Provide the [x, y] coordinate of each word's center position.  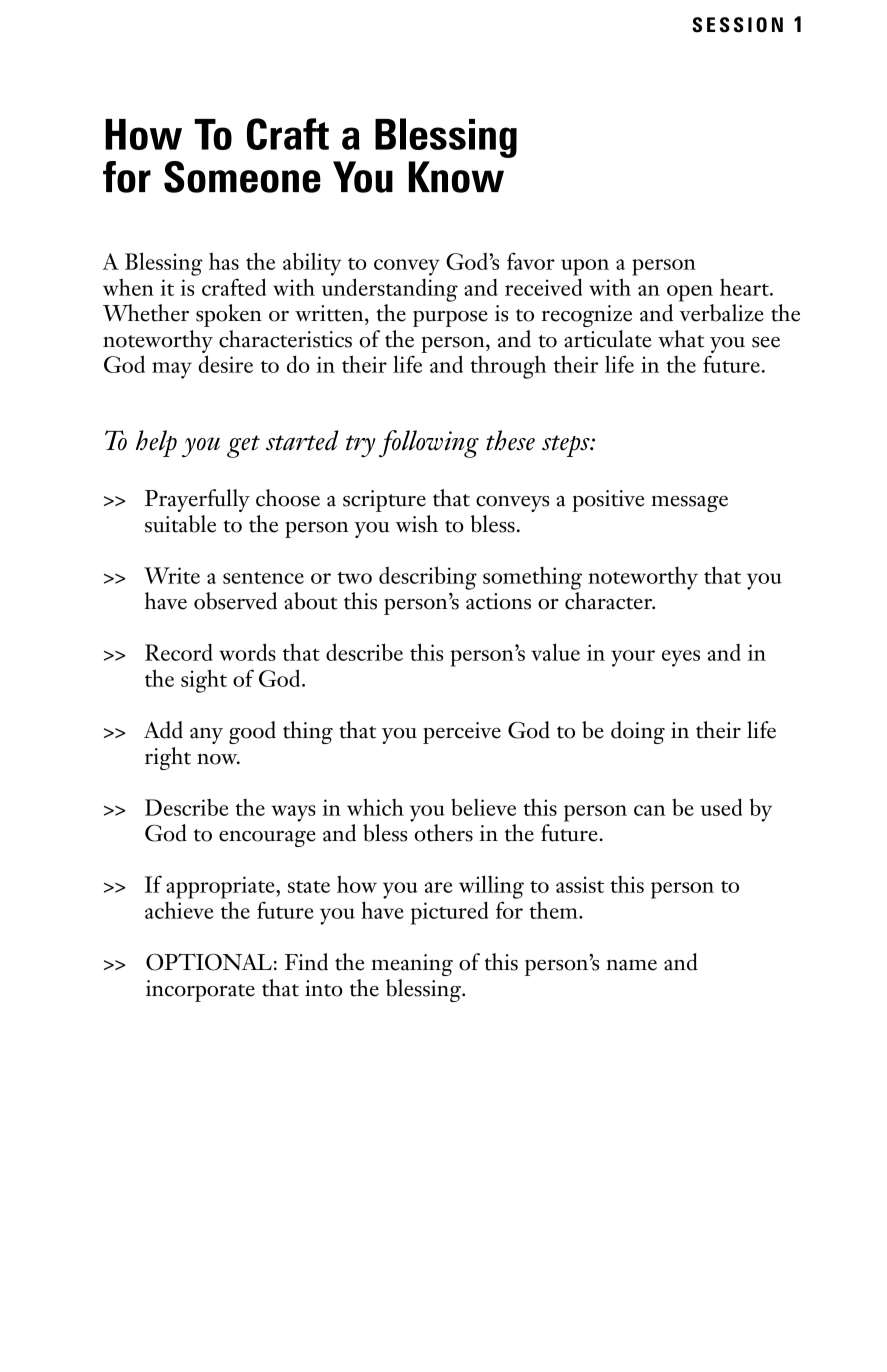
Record [179, 652]
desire [225, 364]
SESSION [737, 25]
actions [498, 601]
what [681, 339]
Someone [242, 177]
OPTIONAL [209, 962]
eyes [681, 658]
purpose [450, 318]
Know [456, 177]
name [631, 965]
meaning [412, 965]
